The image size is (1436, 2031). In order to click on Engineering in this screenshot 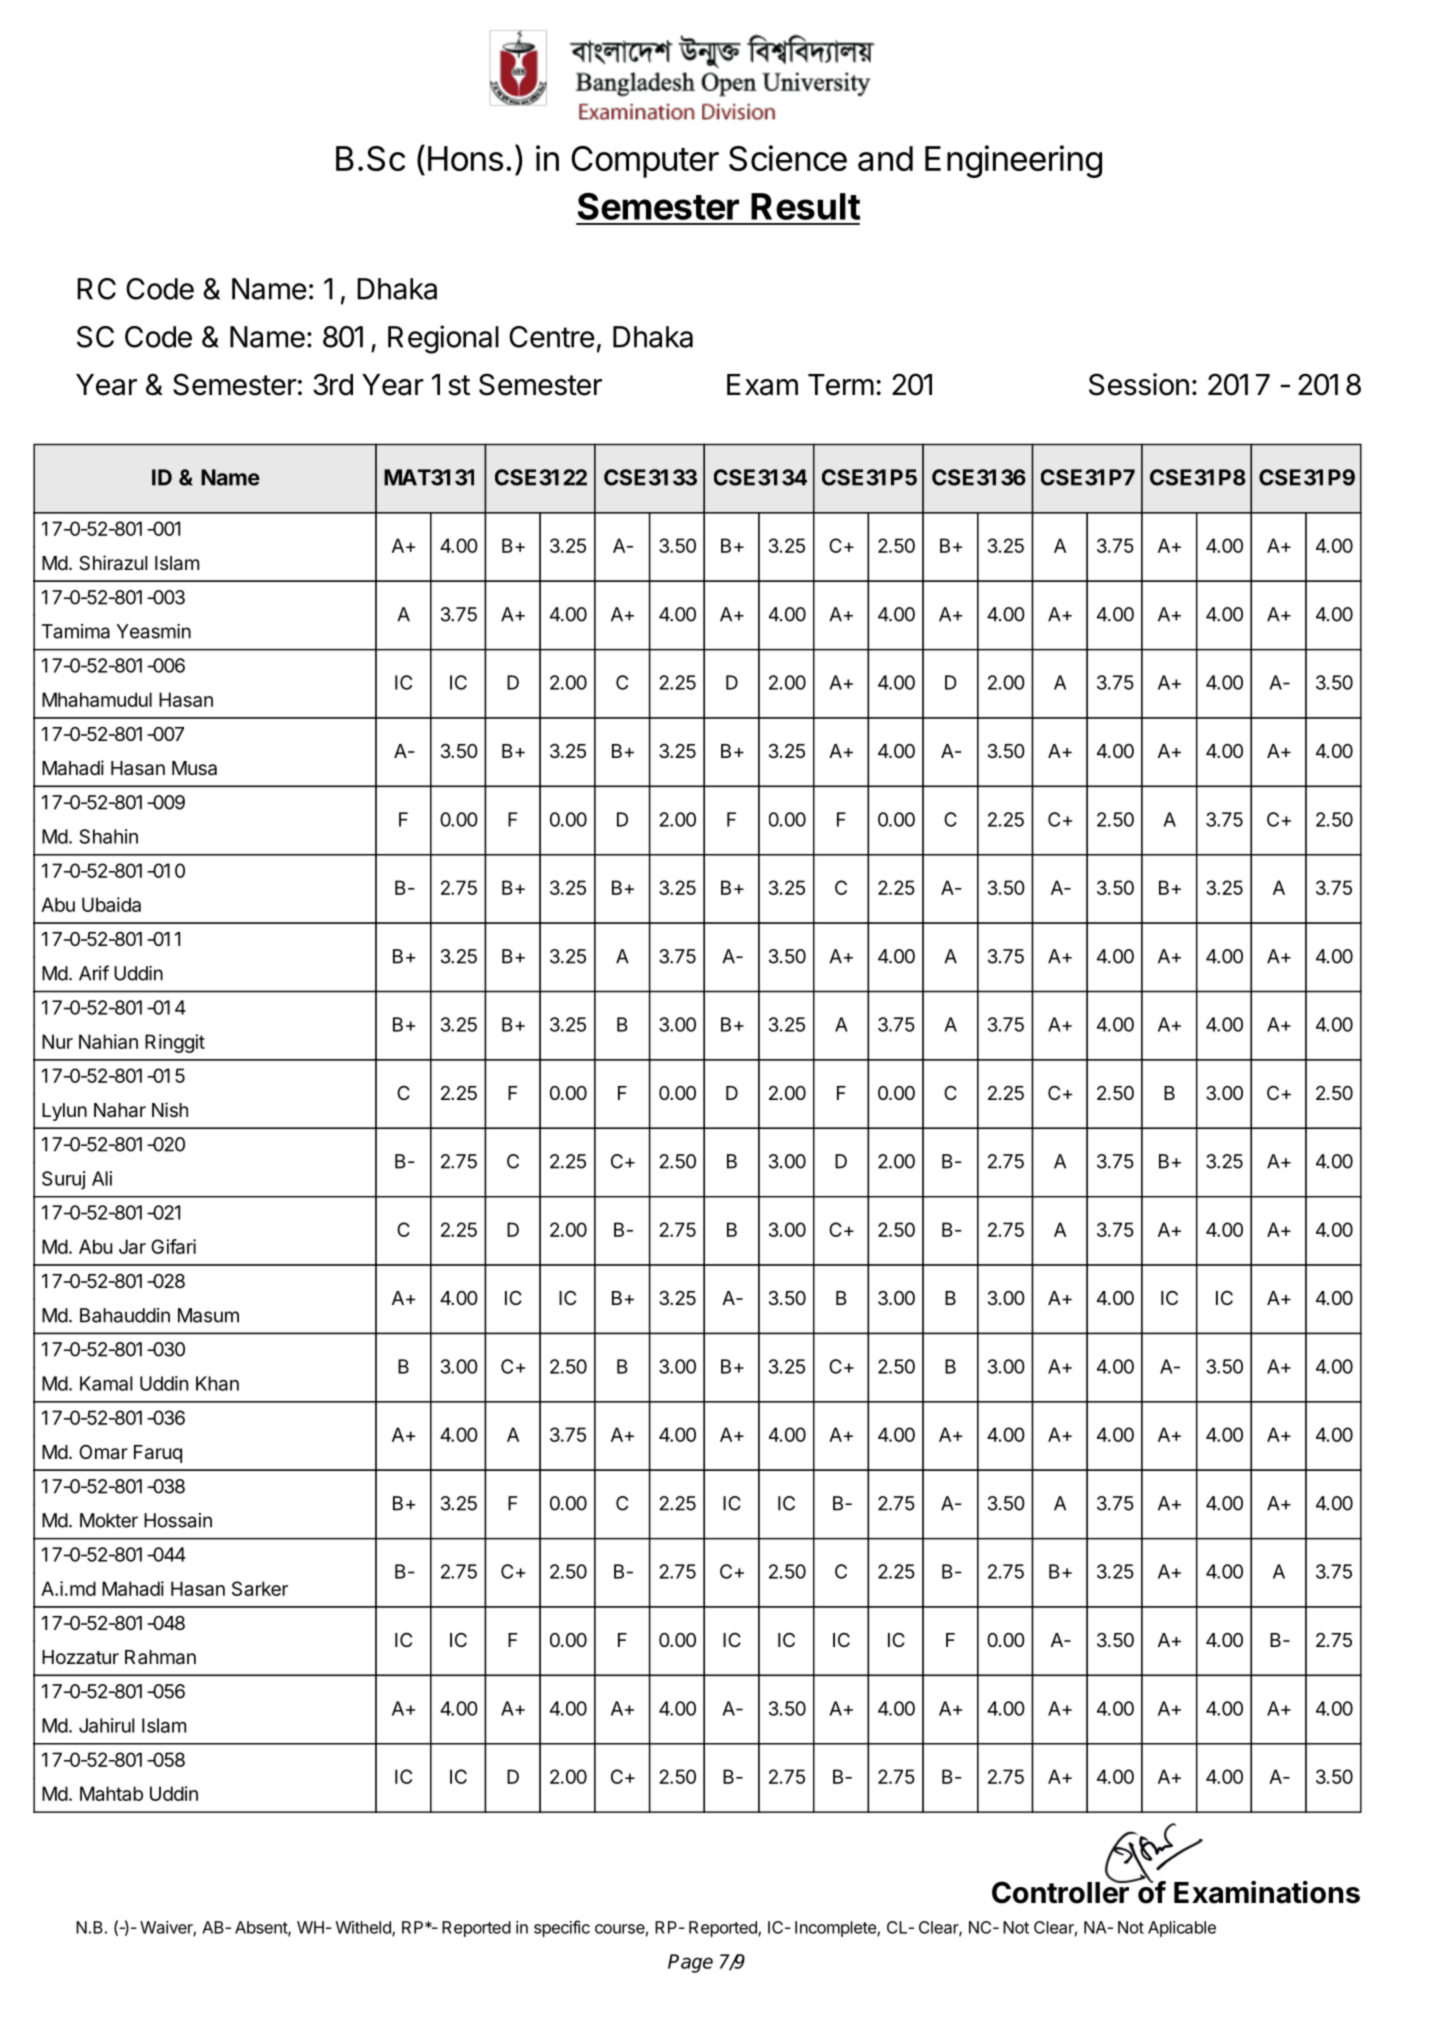, I will do `click(1013, 161)`.
